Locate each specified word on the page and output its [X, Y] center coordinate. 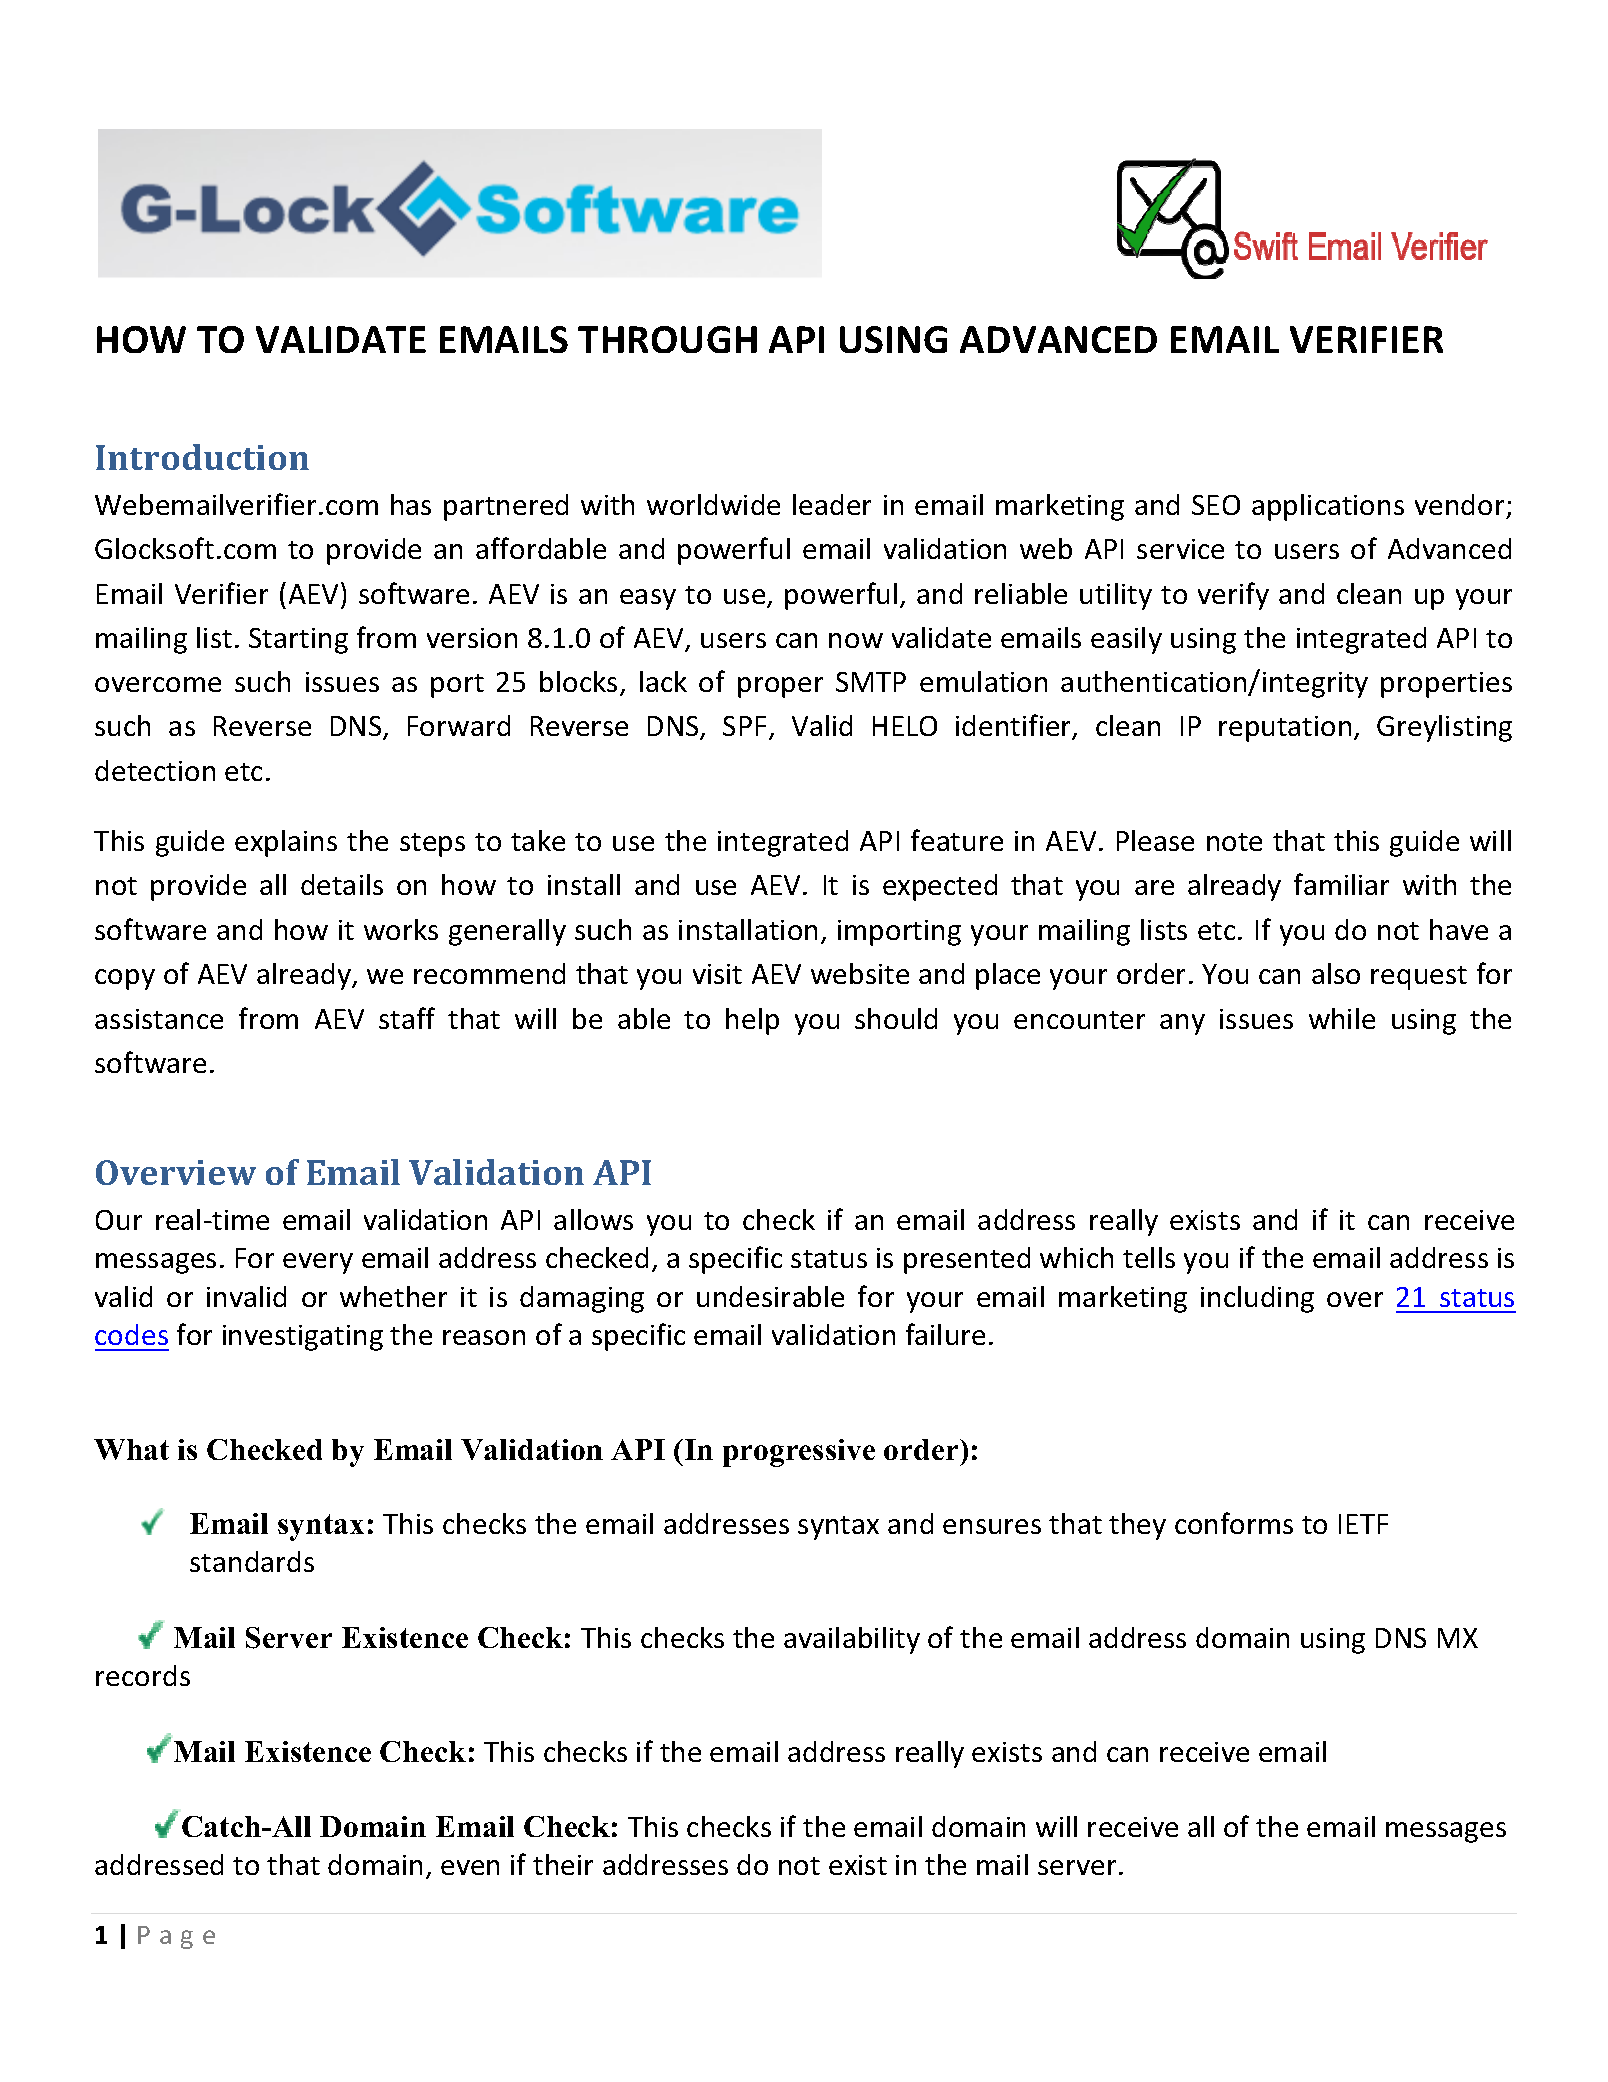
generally [507, 932]
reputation [1285, 729]
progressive [799, 1453]
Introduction [202, 457]
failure [945, 1334]
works [401, 929]
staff [407, 1018]
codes [131, 1334]
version [472, 638]
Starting [298, 641]
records [143, 1675]
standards [252, 1561]
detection [155, 770]
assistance [159, 1019]
